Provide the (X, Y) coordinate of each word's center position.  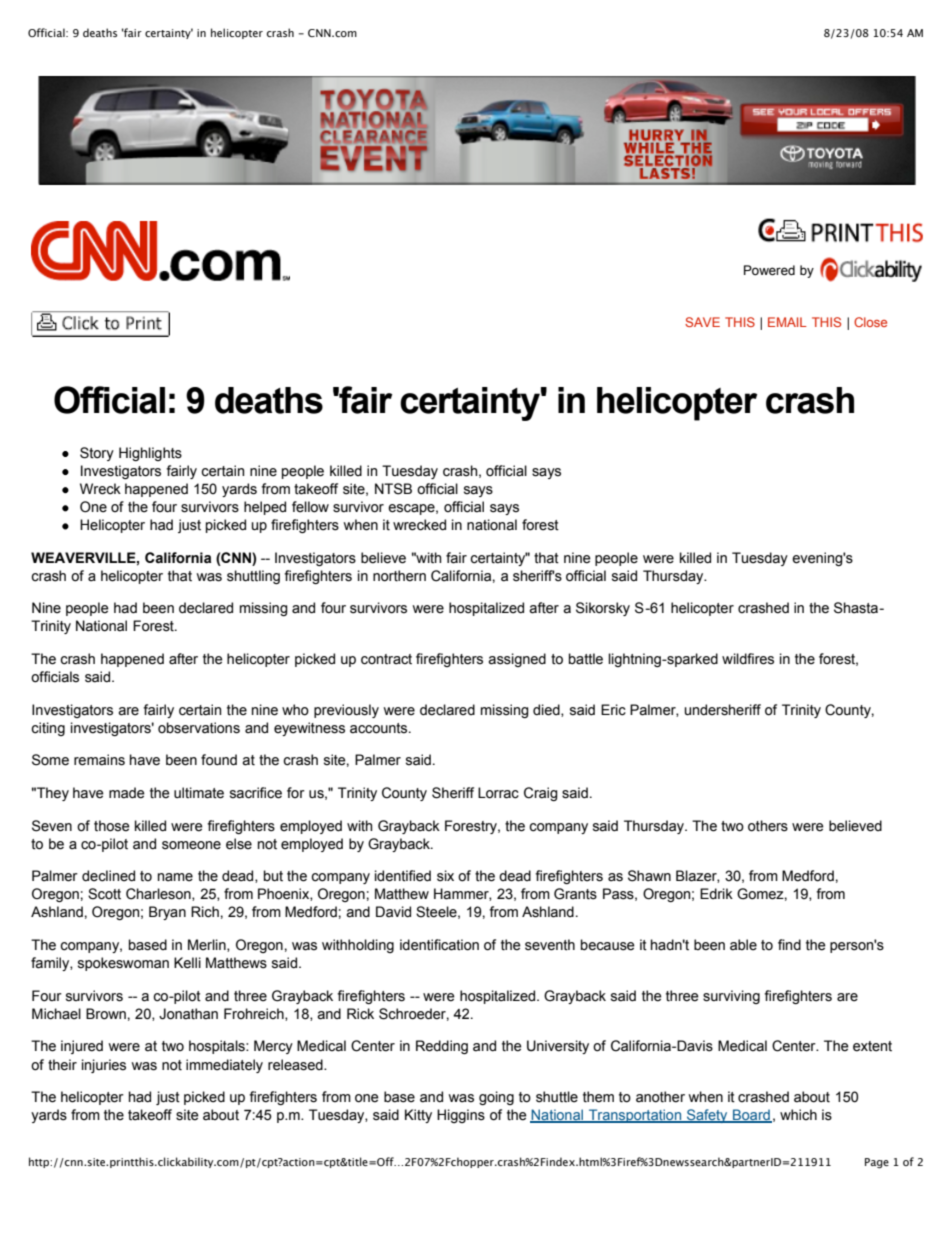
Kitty (418, 1116)
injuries (104, 1066)
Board (751, 1116)
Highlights (150, 454)
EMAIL (787, 322)
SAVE (702, 322)
